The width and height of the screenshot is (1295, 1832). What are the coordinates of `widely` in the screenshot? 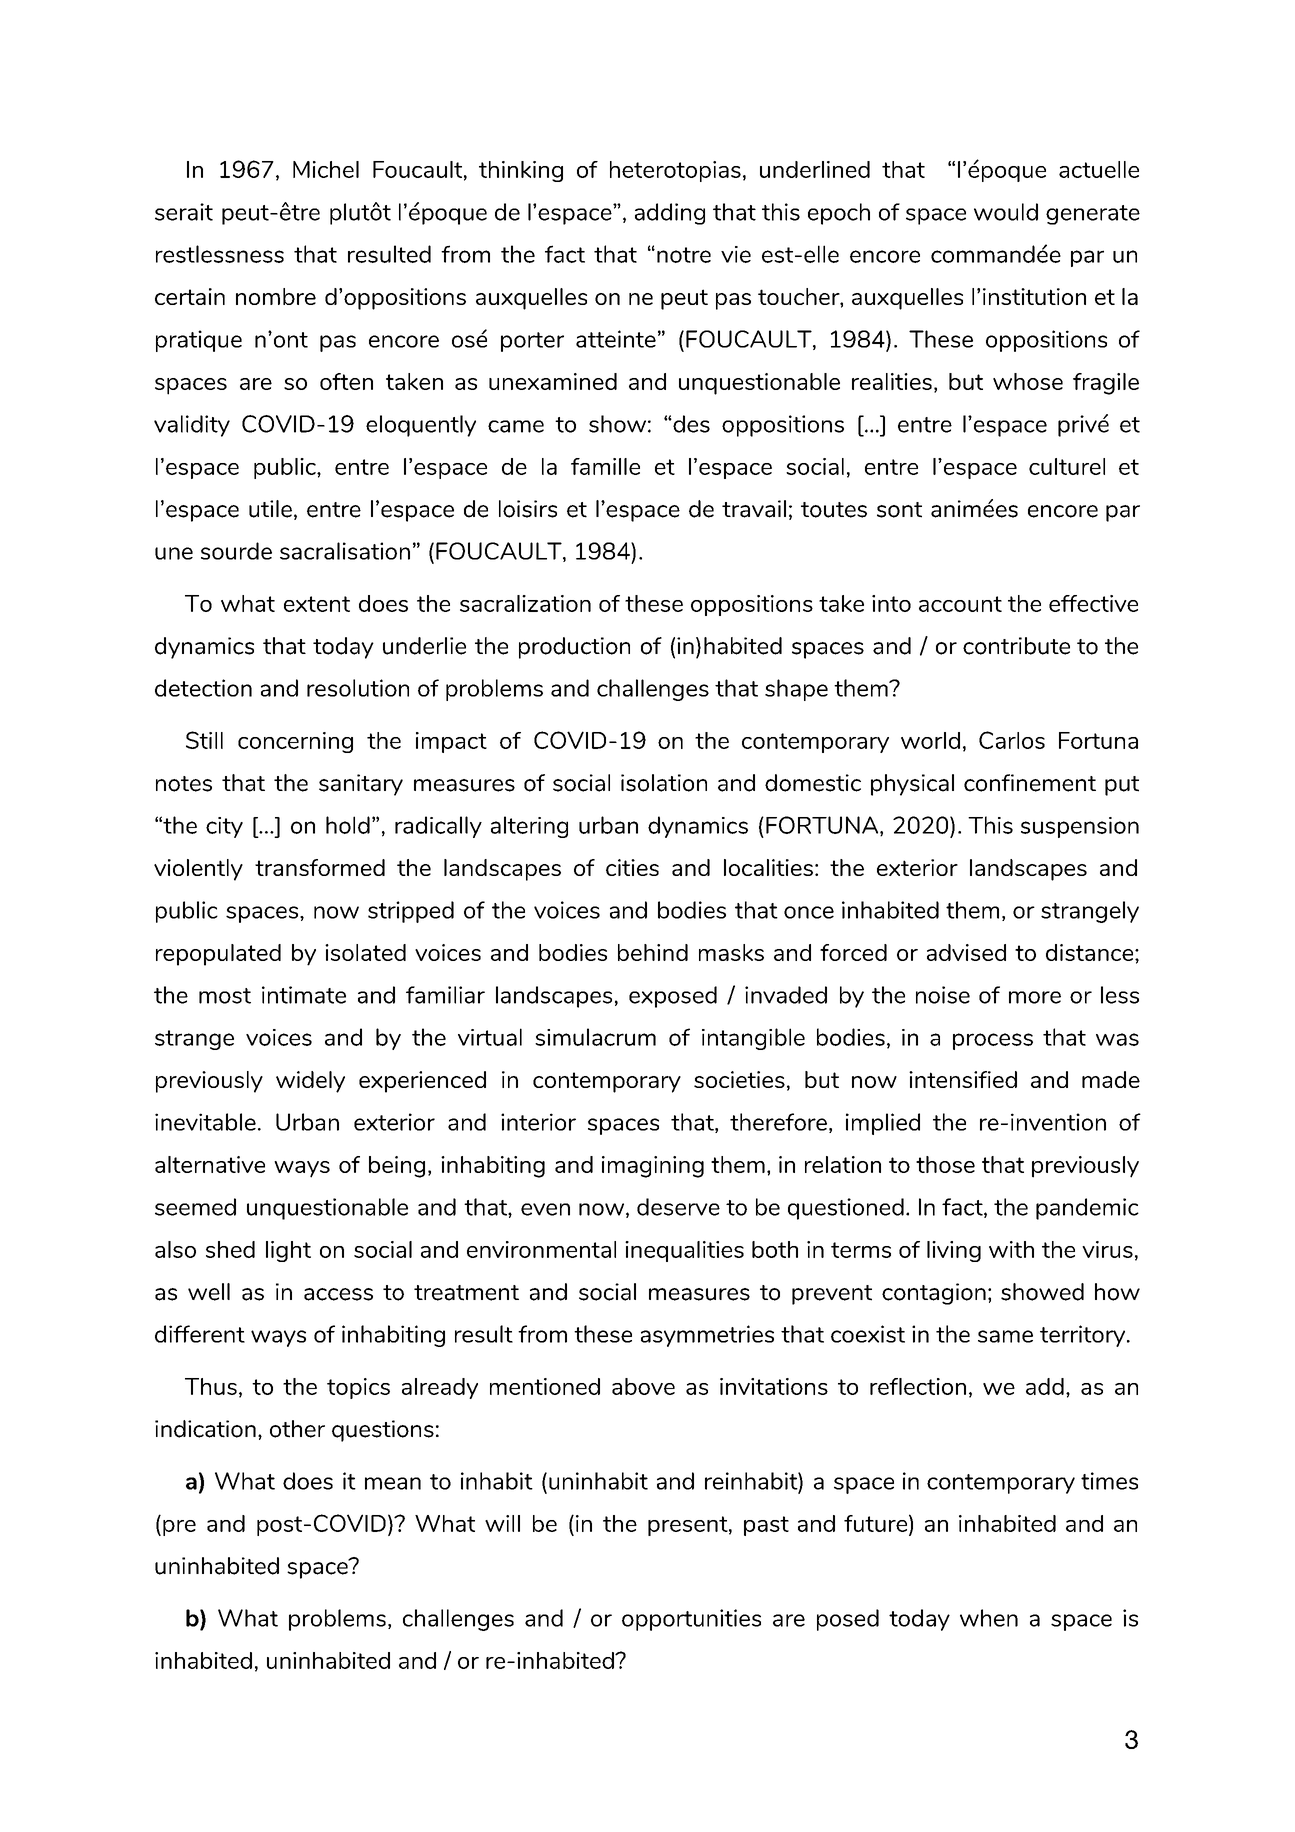 It's located at (310, 1082).
